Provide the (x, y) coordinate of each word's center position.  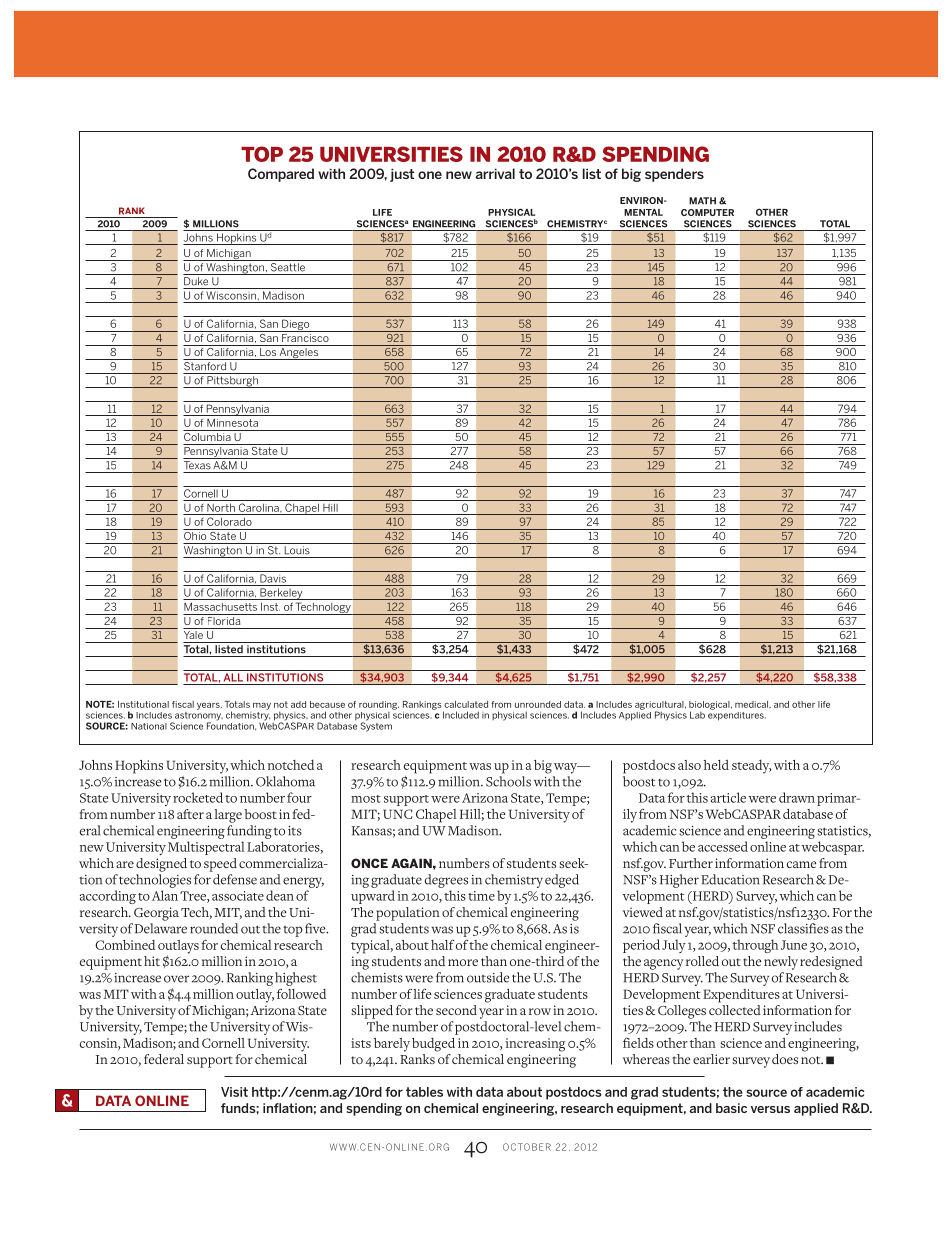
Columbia (208, 435)
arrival (495, 173)
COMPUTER (707, 212)
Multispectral (206, 848)
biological (710, 706)
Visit (234, 1092)
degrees (446, 881)
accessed (723, 846)
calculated (466, 704)
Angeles (299, 354)
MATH (702, 201)
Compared (281, 175)
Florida (224, 619)
